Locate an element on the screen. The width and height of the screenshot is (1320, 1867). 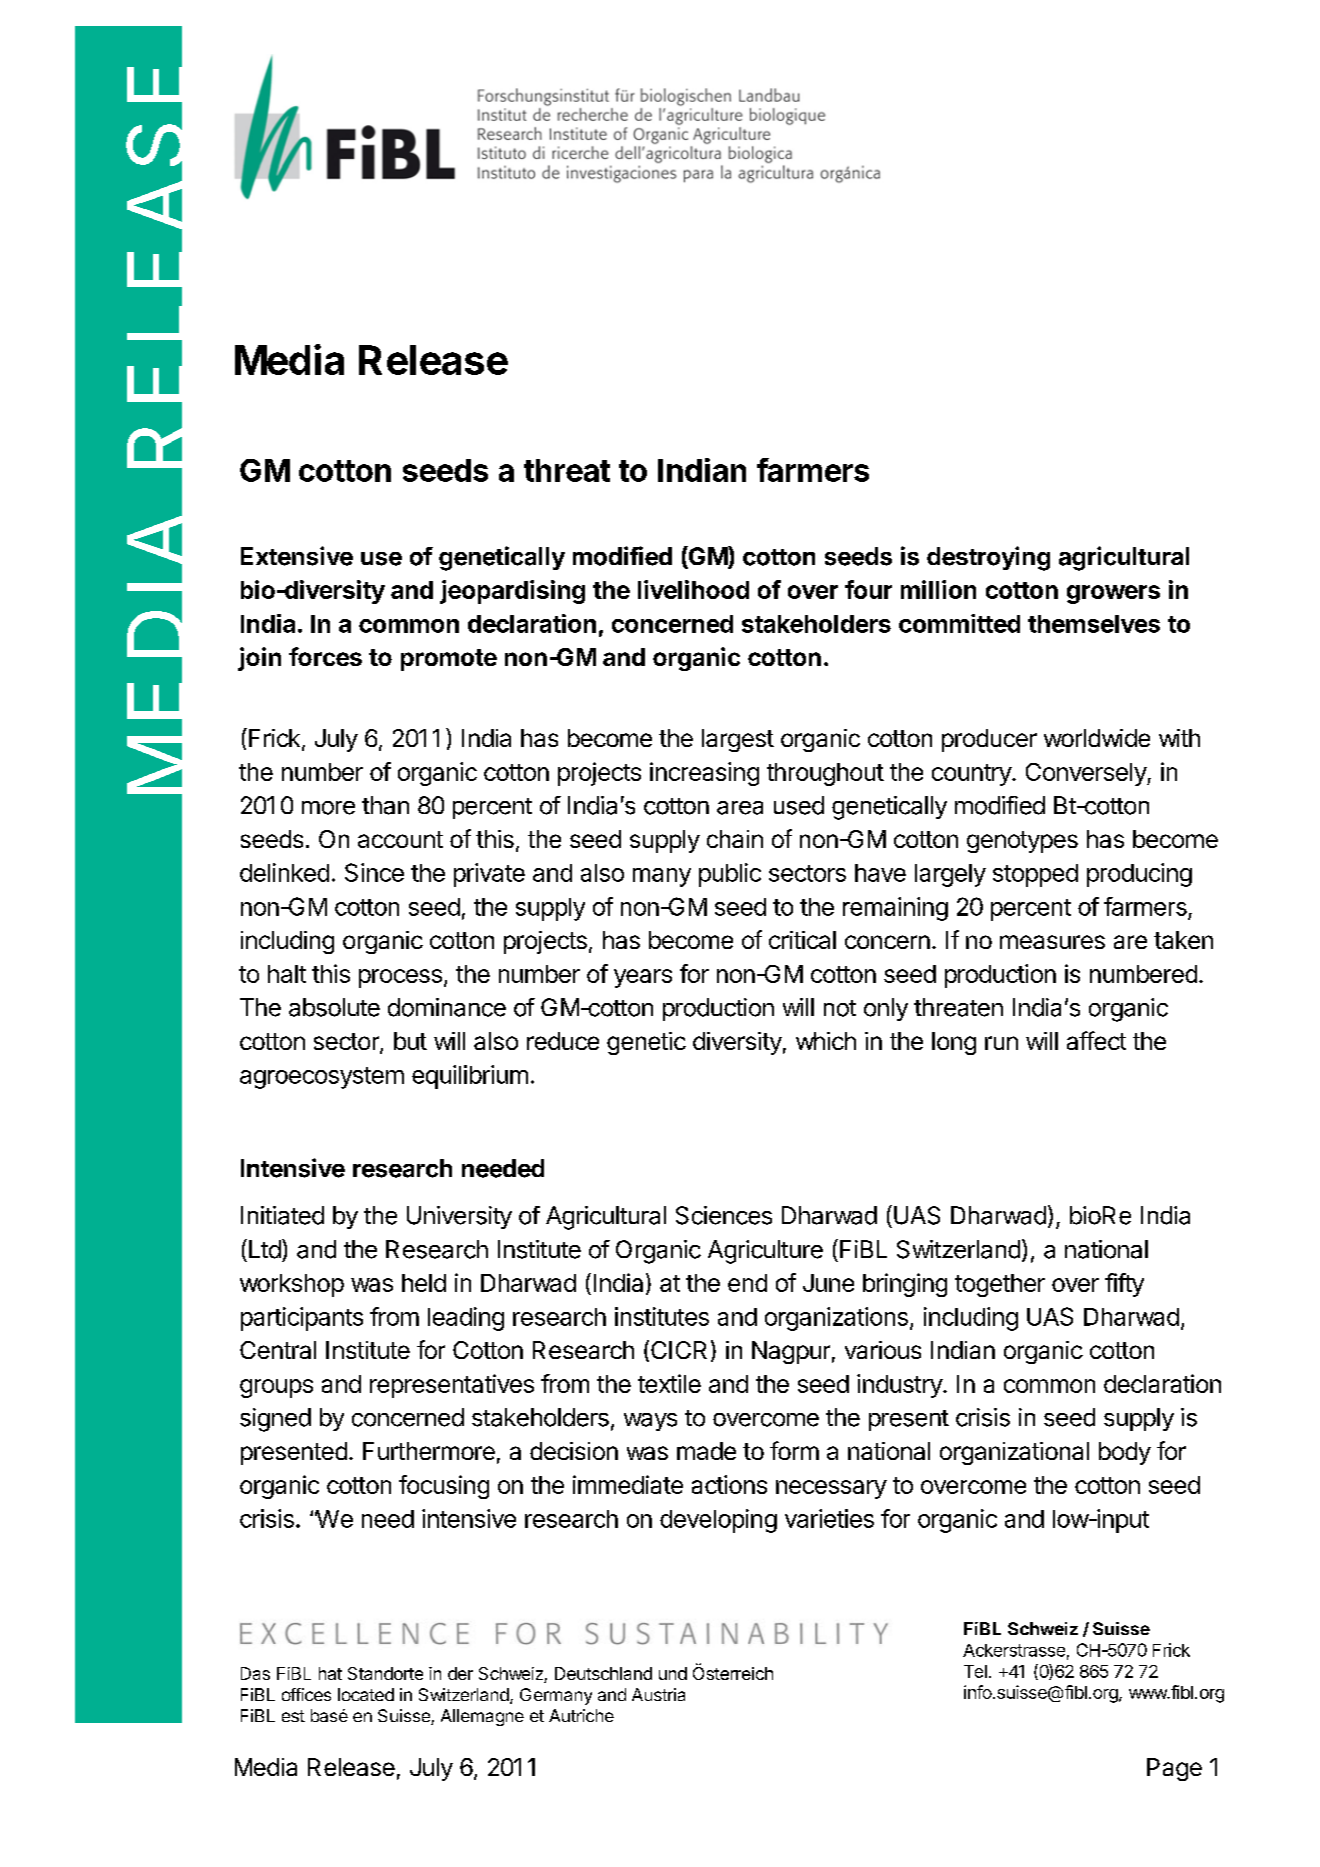
Sciences is located at coordinates (724, 1215).
